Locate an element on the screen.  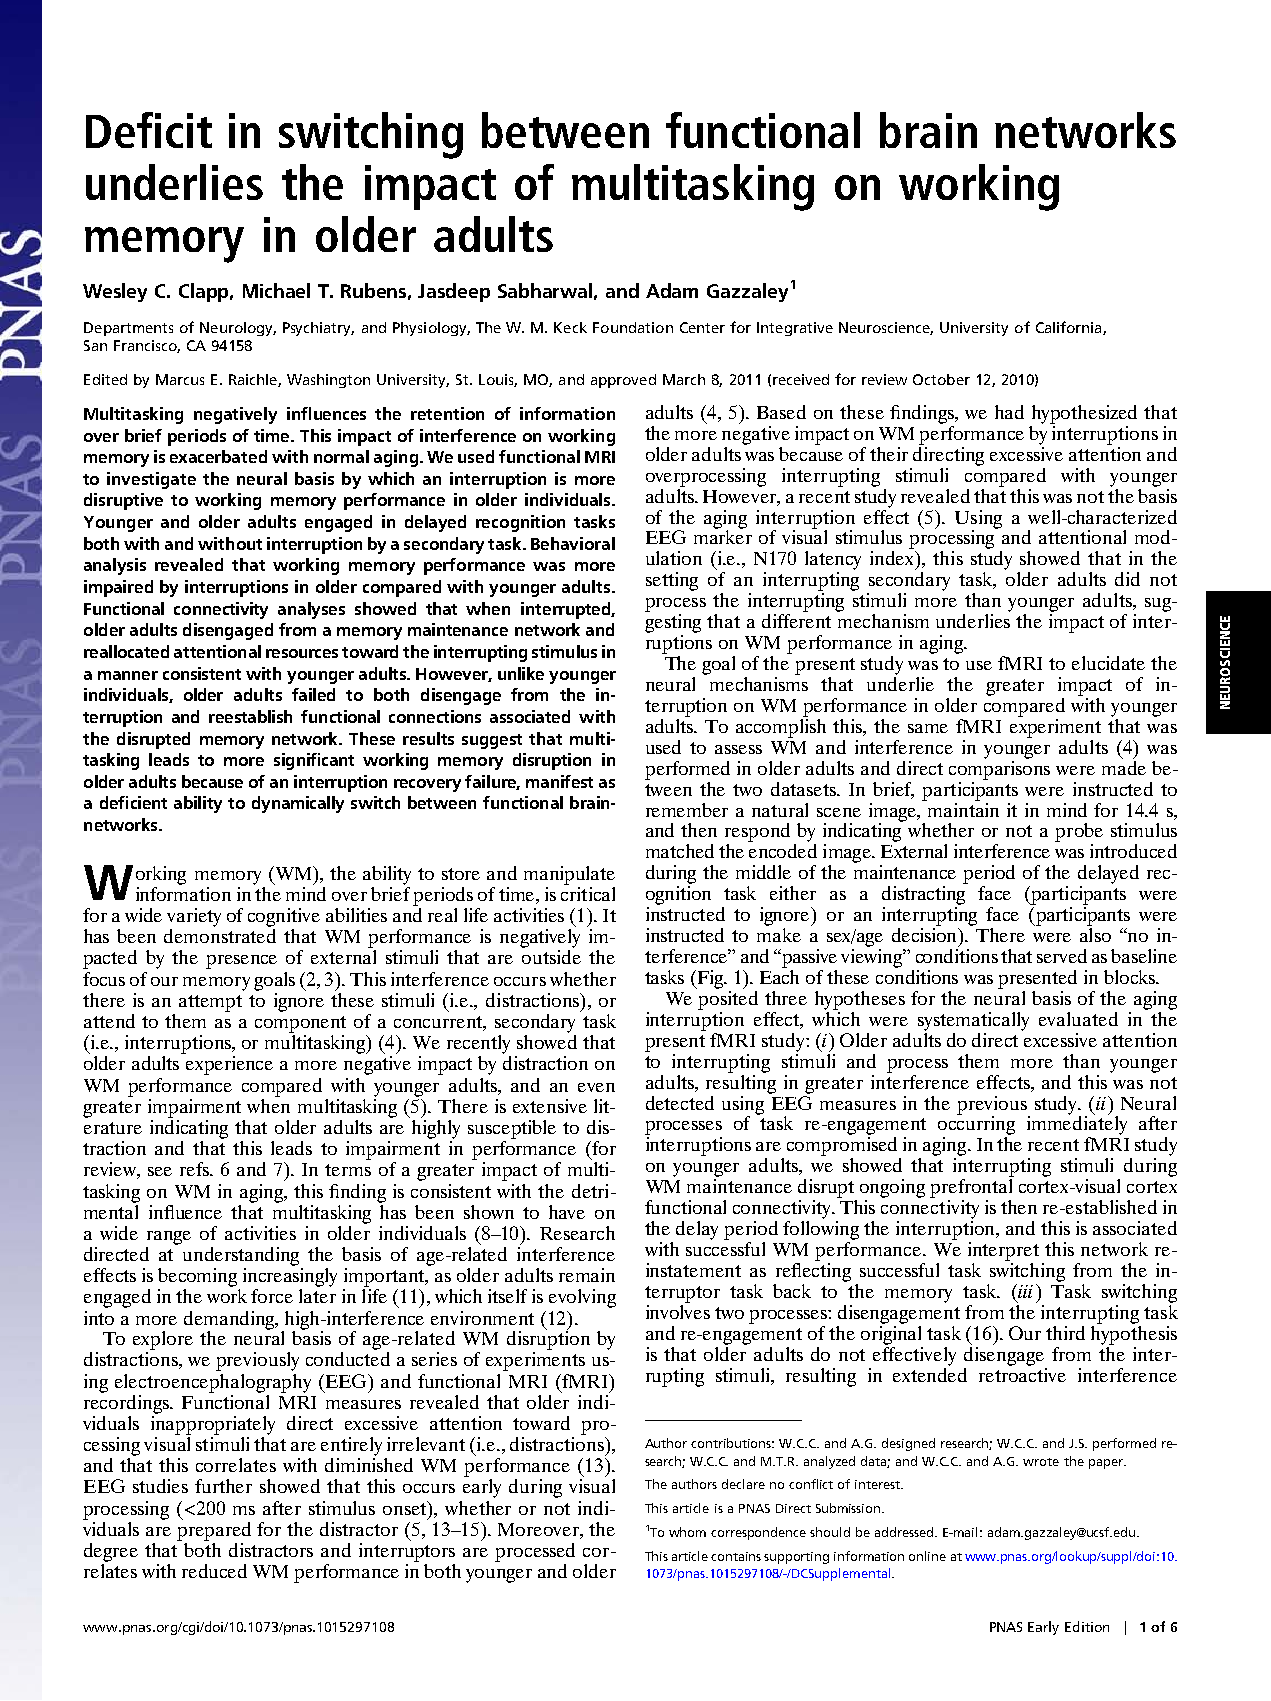
Michael is located at coordinates (276, 290).
